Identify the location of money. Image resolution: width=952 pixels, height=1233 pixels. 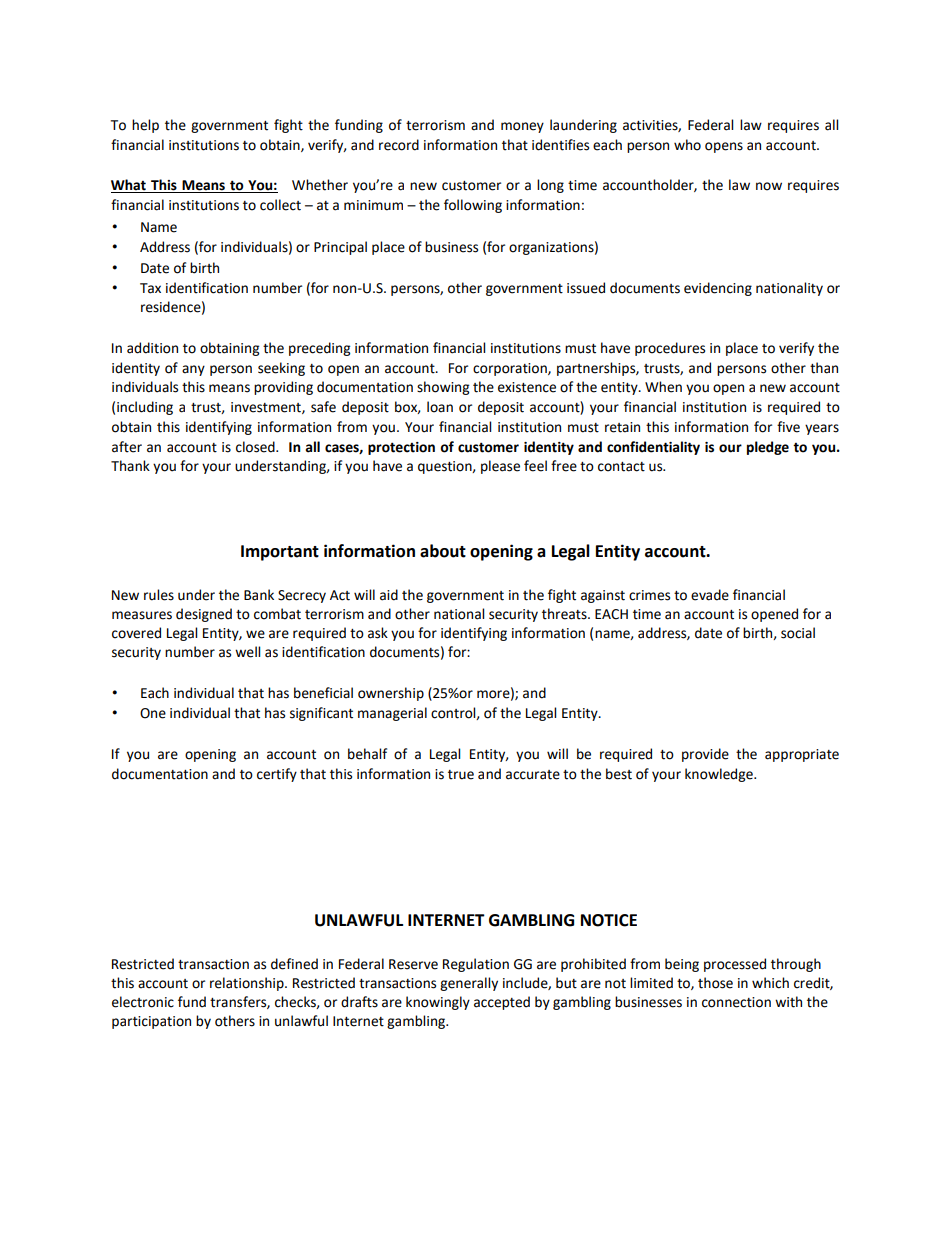
(522, 127).
